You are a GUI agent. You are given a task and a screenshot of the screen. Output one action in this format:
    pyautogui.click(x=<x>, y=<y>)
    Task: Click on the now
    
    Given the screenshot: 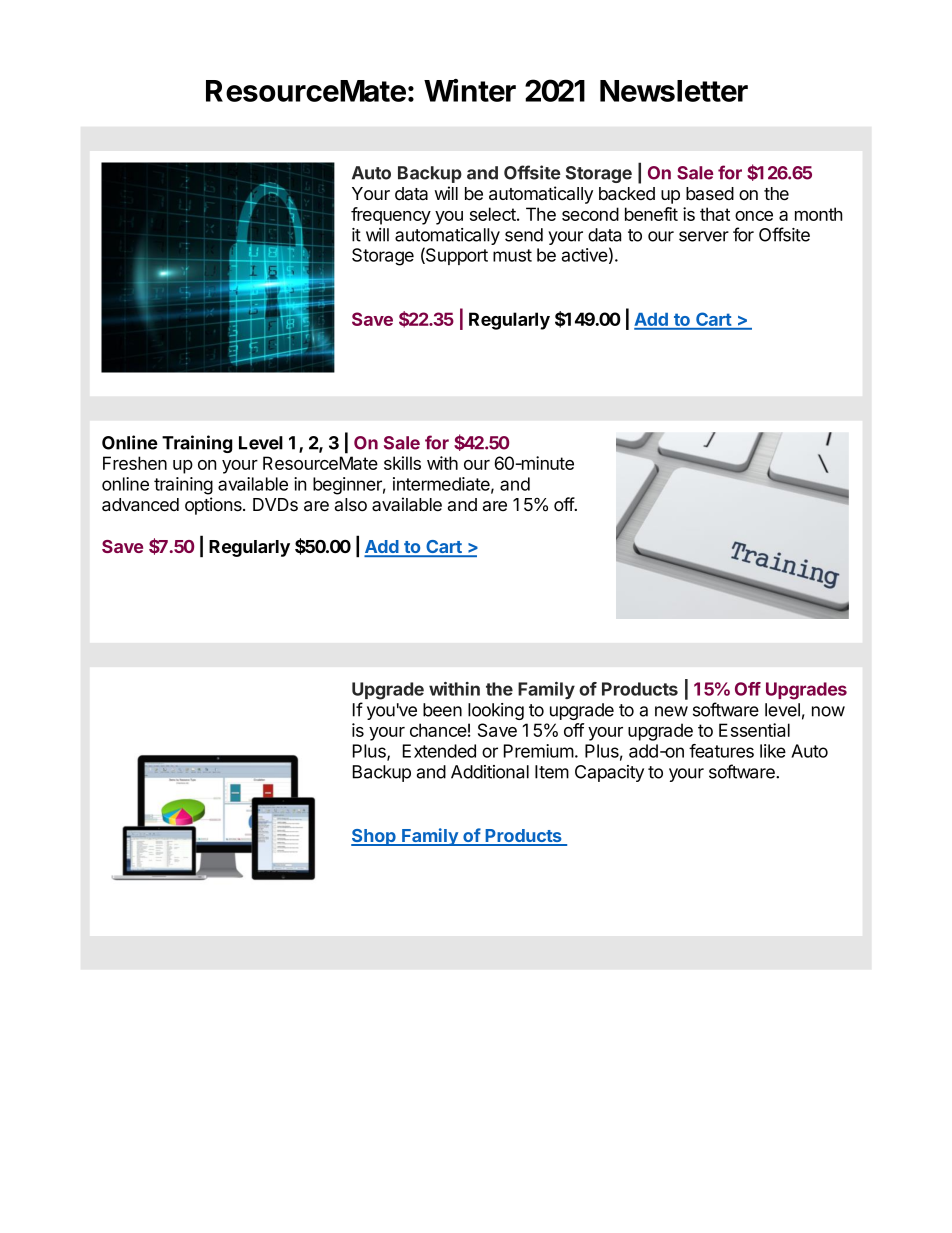 What is the action you would take?
    pyautogui.click(x=828, y=711)
